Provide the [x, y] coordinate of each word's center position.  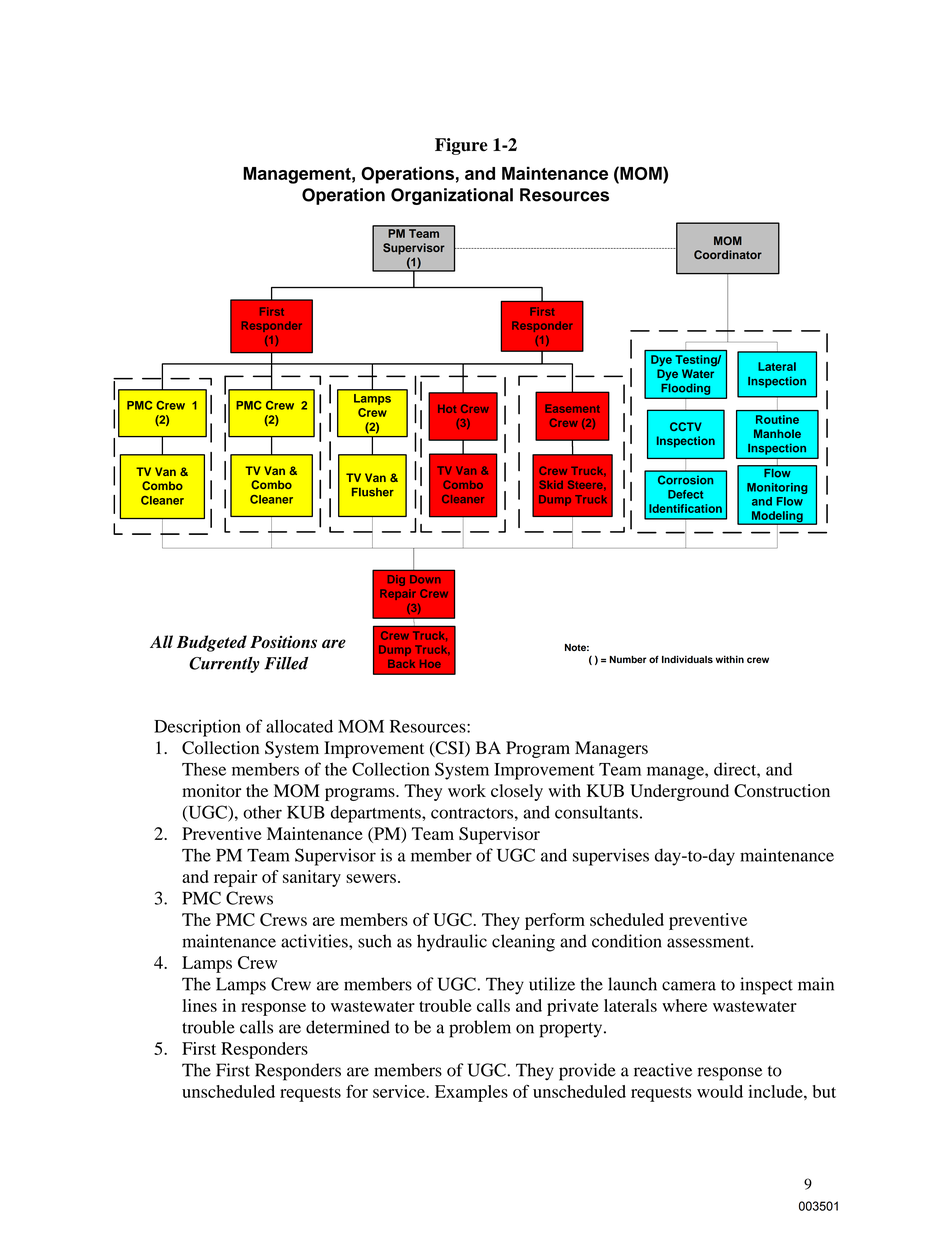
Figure [461, 146]
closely [517, 792]
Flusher [373, 492]
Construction [782, 791]
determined [348, 1027]
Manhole [777, 433]
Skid [551, 484]
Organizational [452, 196]
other [262, 812]
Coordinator [728, 254]
